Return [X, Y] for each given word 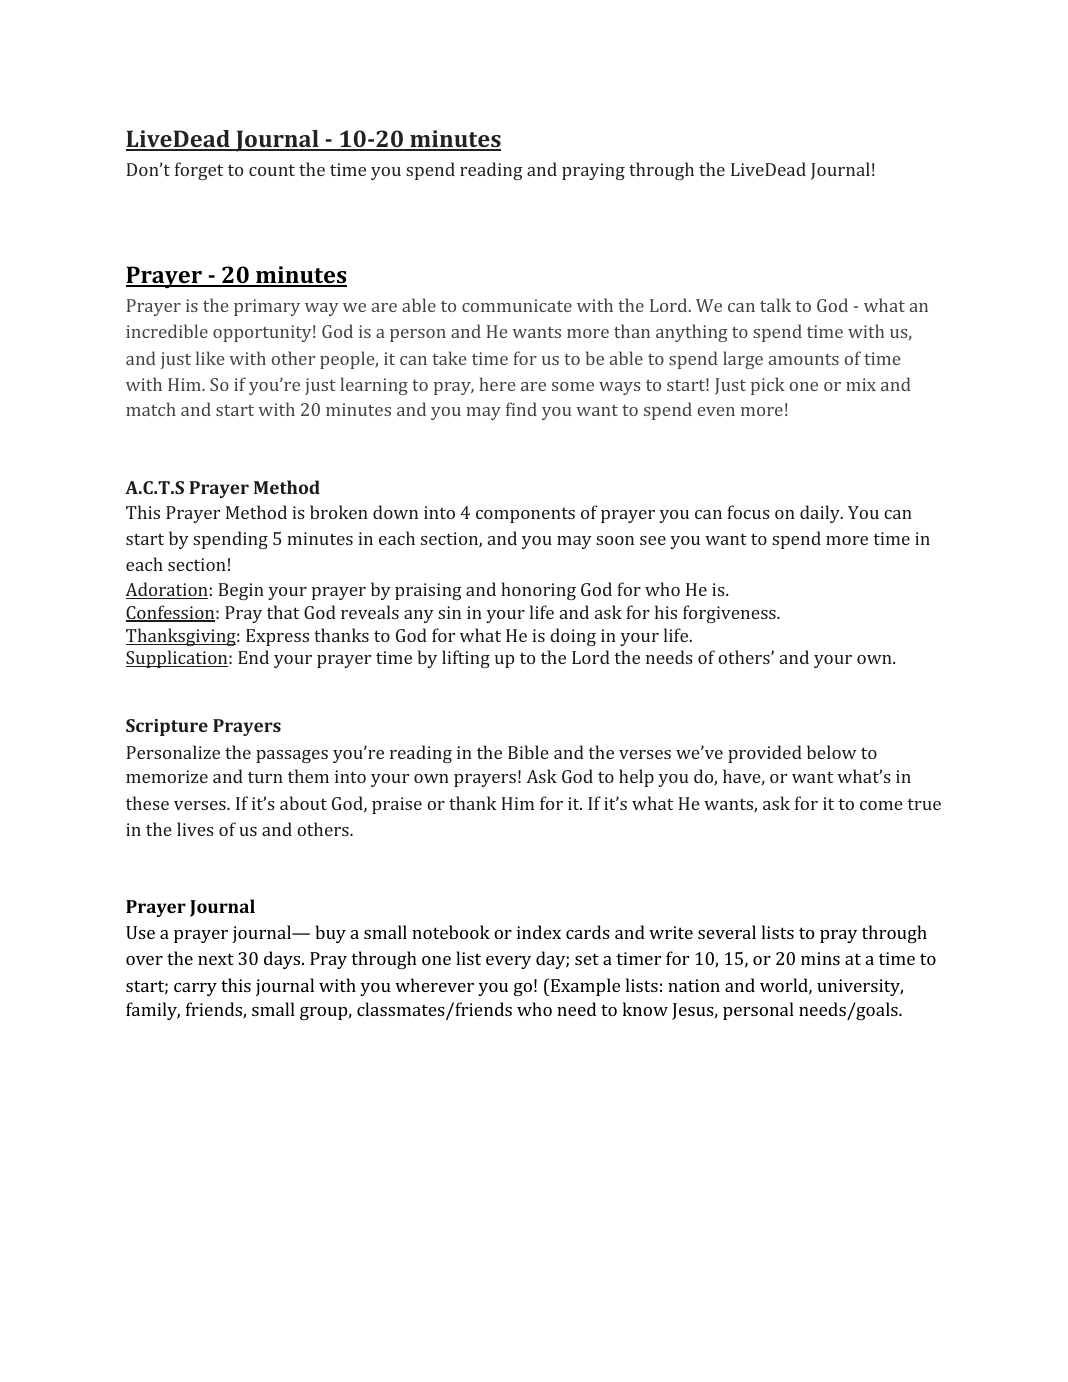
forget [199, 171]
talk [775, 305]
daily [821, 514]
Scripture [167, 727]
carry [195, 989]
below [831, 752]
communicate [517, 305]
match [151, 409]
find [521, 409]
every [508, 962]
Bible [528, 752]
